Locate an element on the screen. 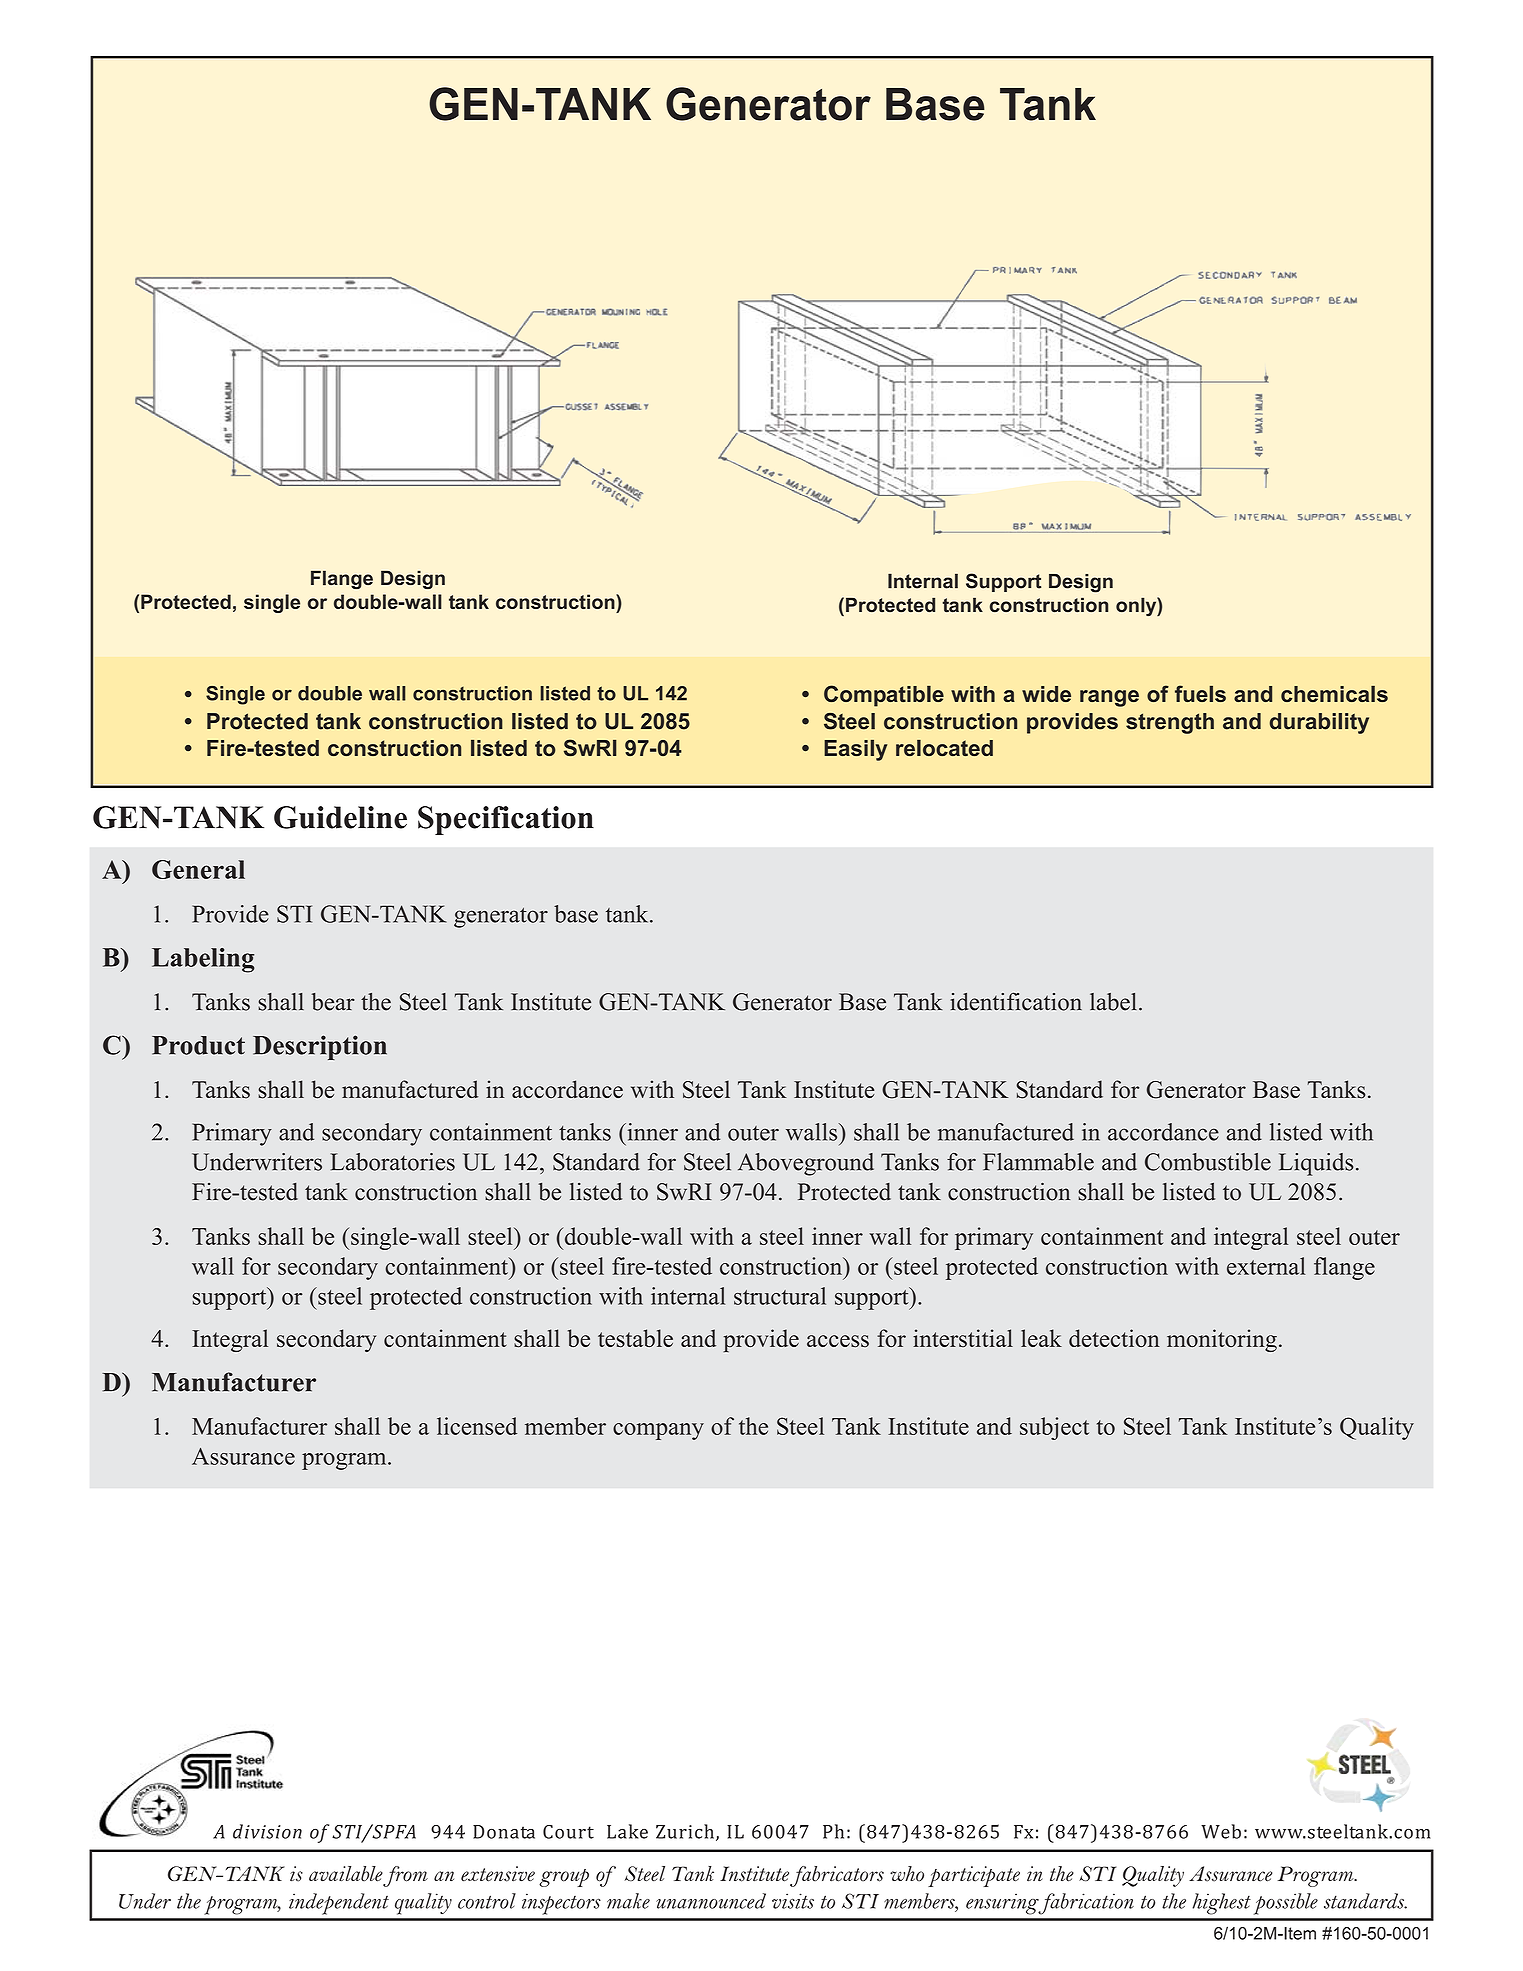  available is located at coordinates (346, 1874).
